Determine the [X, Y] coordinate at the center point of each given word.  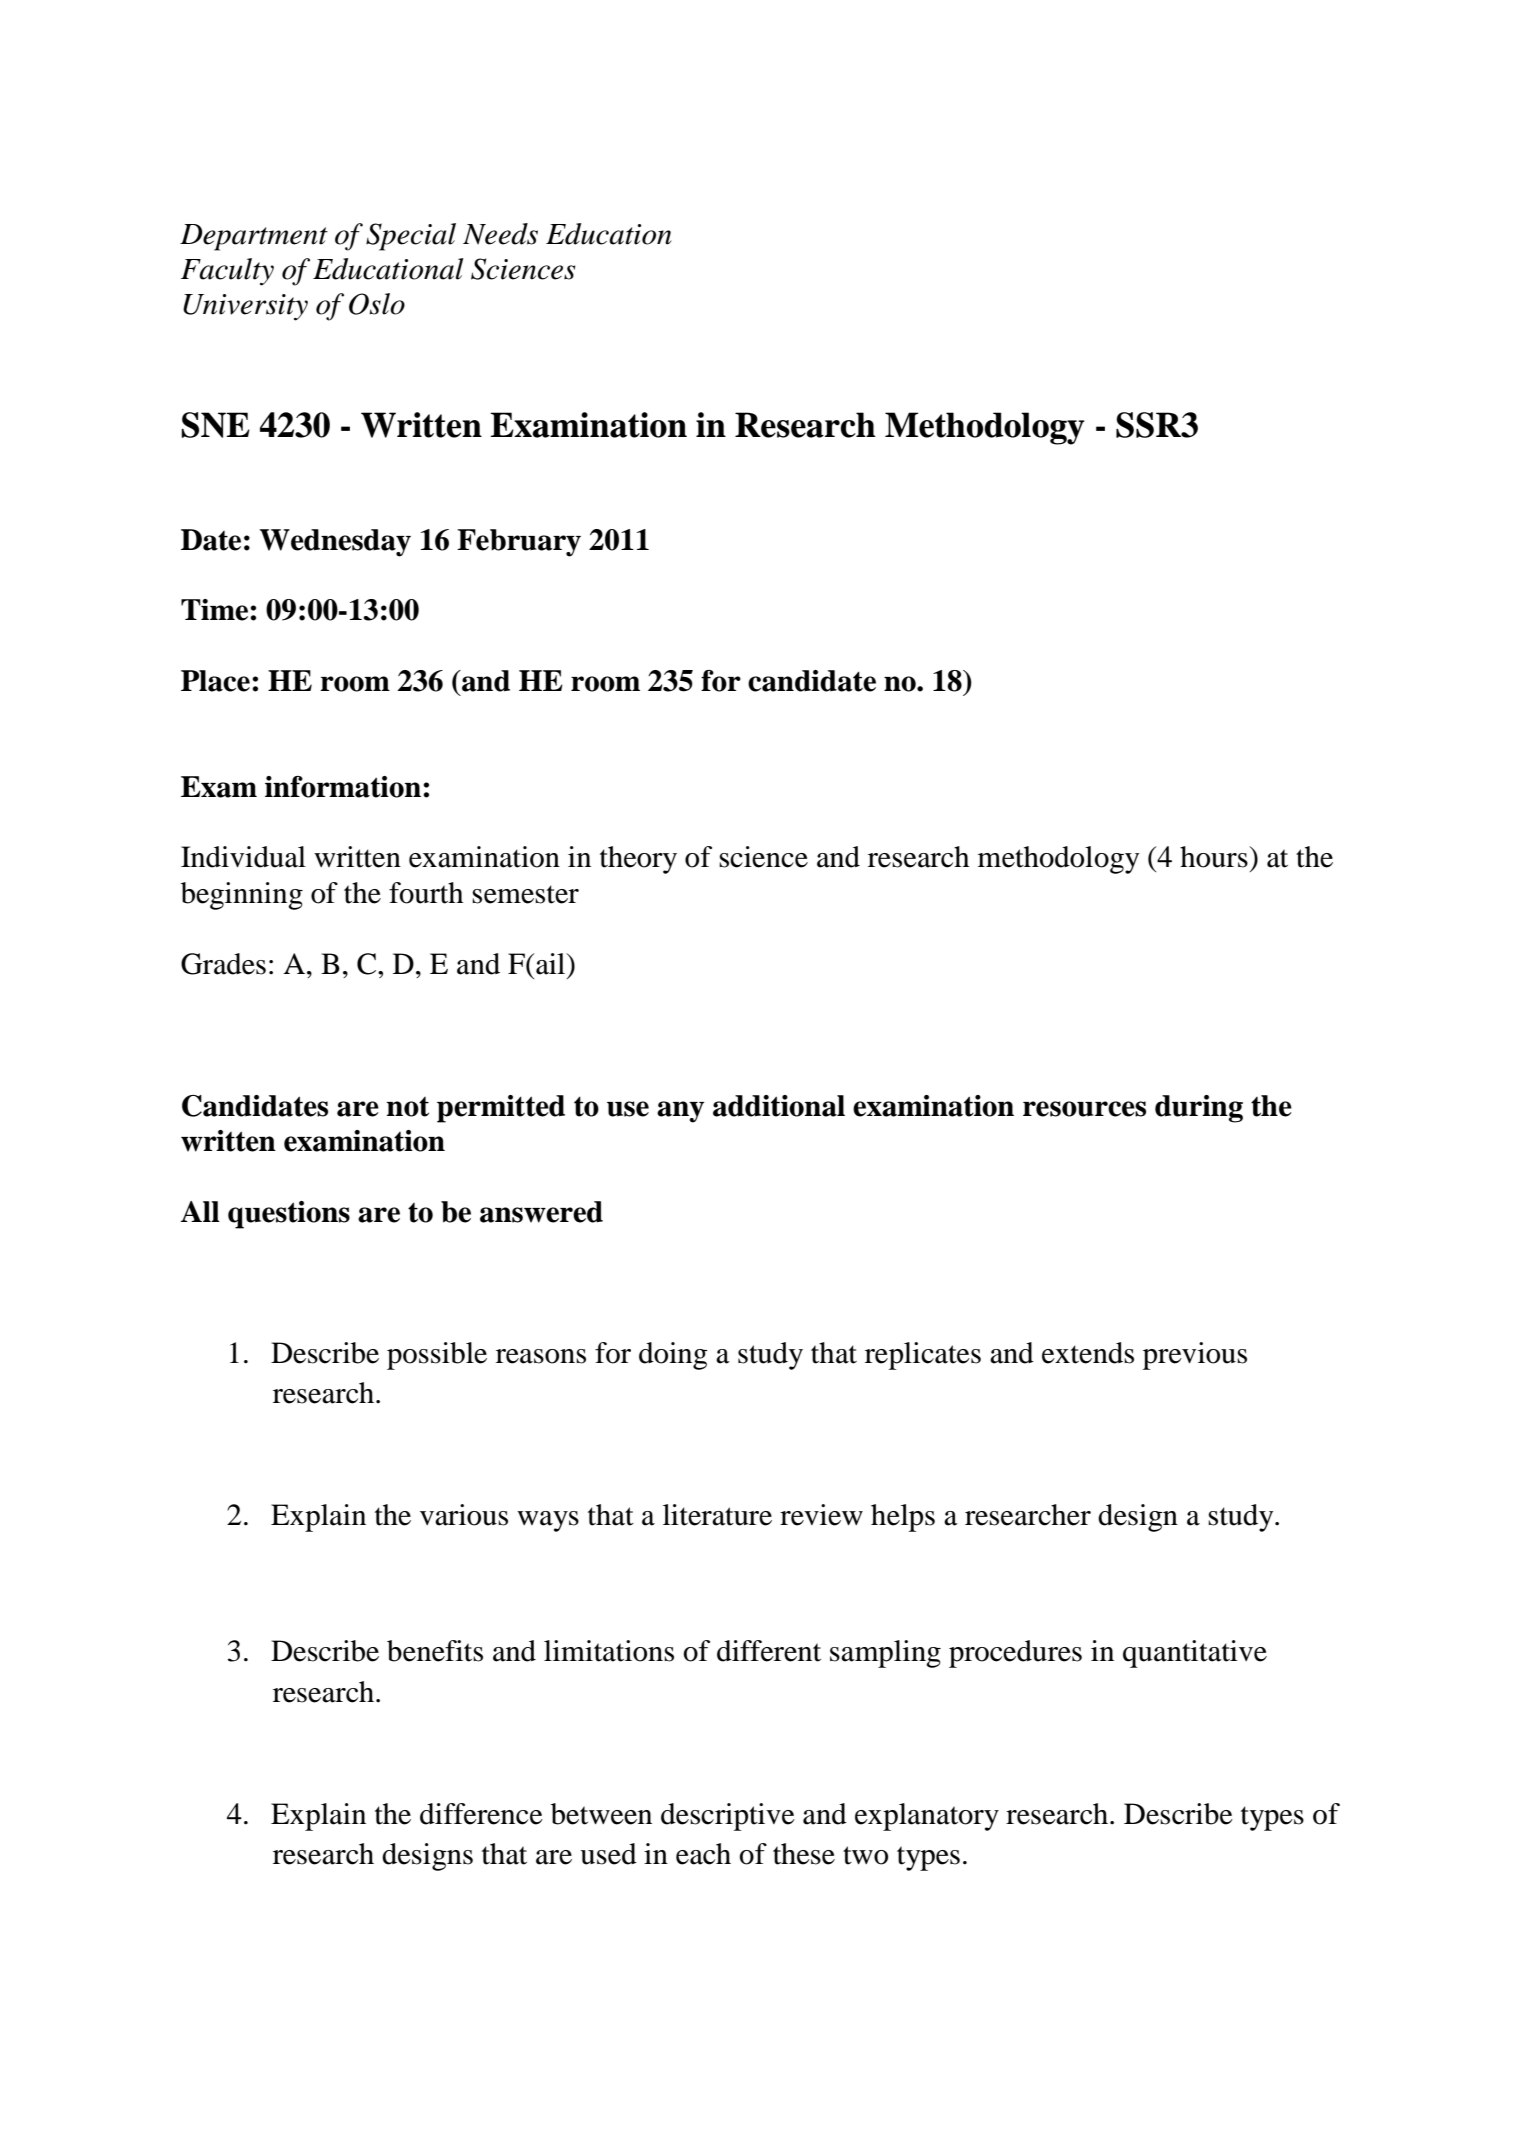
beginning [242, 896]
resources [1084, 1109]
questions [289, 1215]
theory [638, 860]
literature [717, 1515]
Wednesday [335, 543]
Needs [500, 234]
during [1199, 1109]
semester [525, 894]
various [464, 1515]
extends [1088, 1353]
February [519, 543]
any [680, 1112]
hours [1215, 857]
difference [481, 1814]
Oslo [377, 304]
